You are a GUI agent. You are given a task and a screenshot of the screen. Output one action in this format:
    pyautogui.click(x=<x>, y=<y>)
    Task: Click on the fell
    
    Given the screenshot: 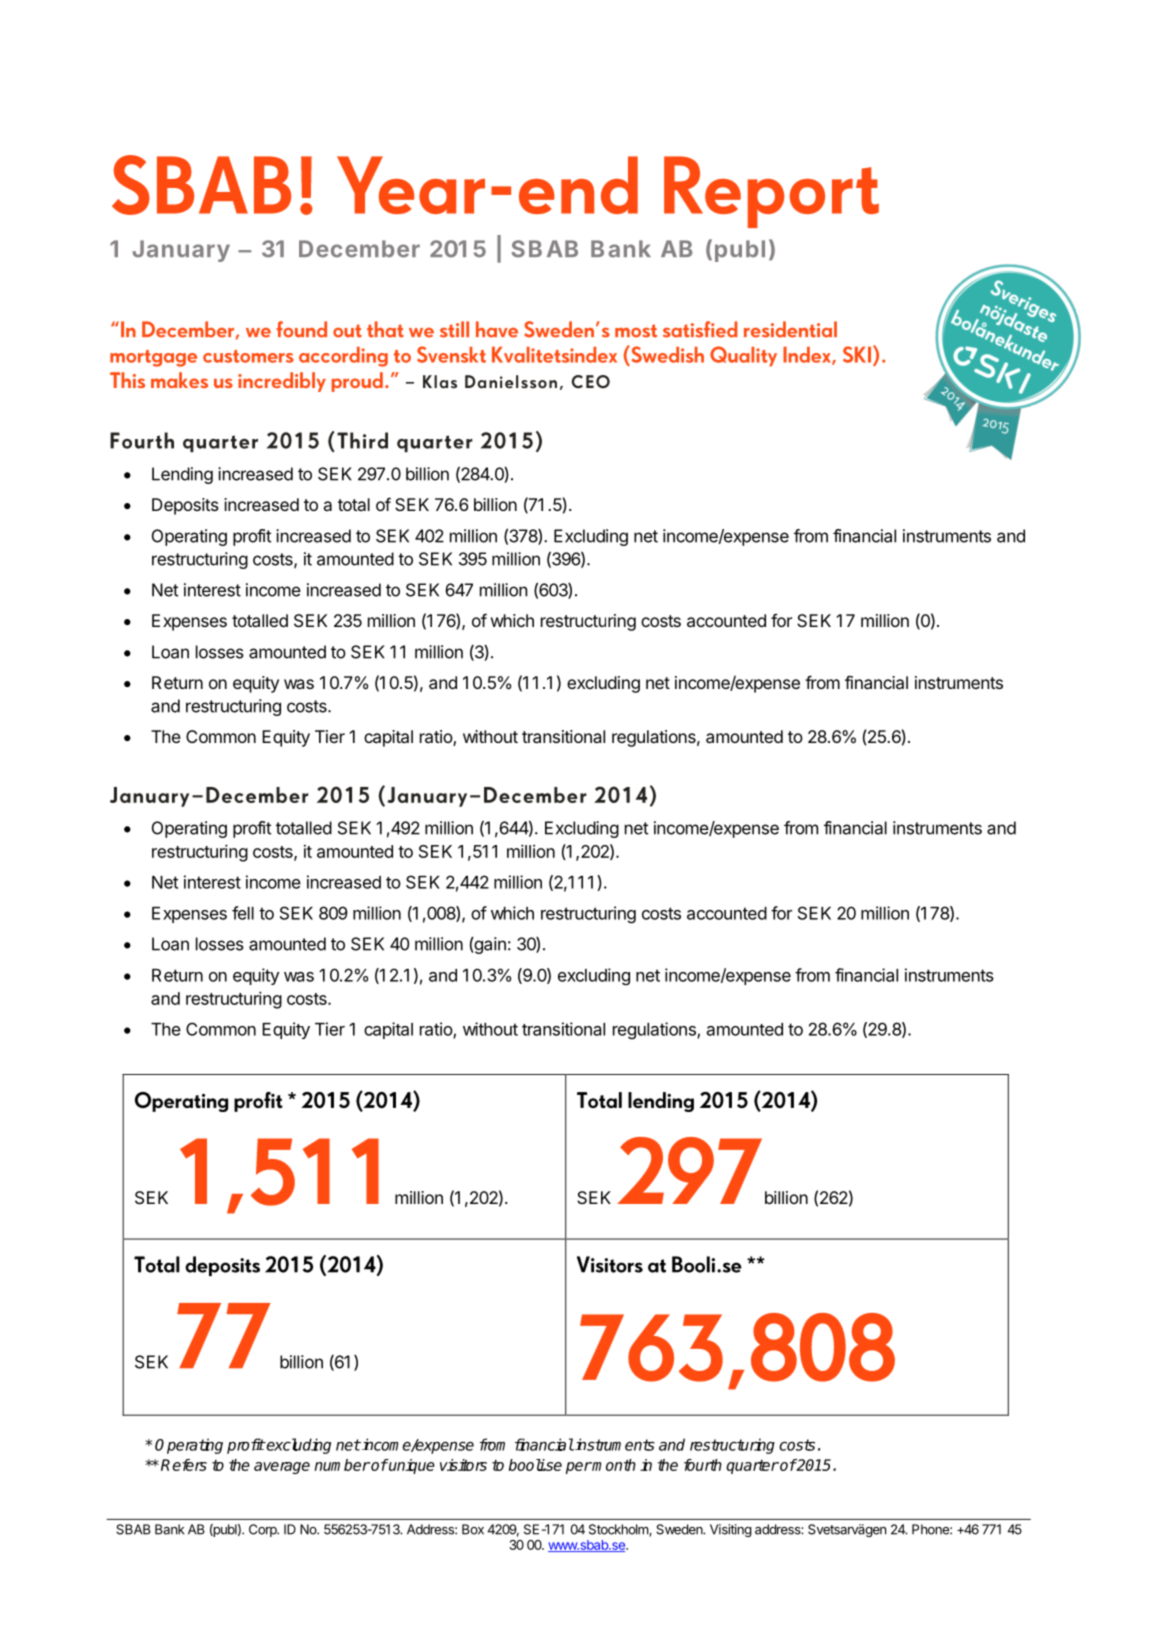 What is the action you would take?
    pyautogui.click(x=243, y=913)
